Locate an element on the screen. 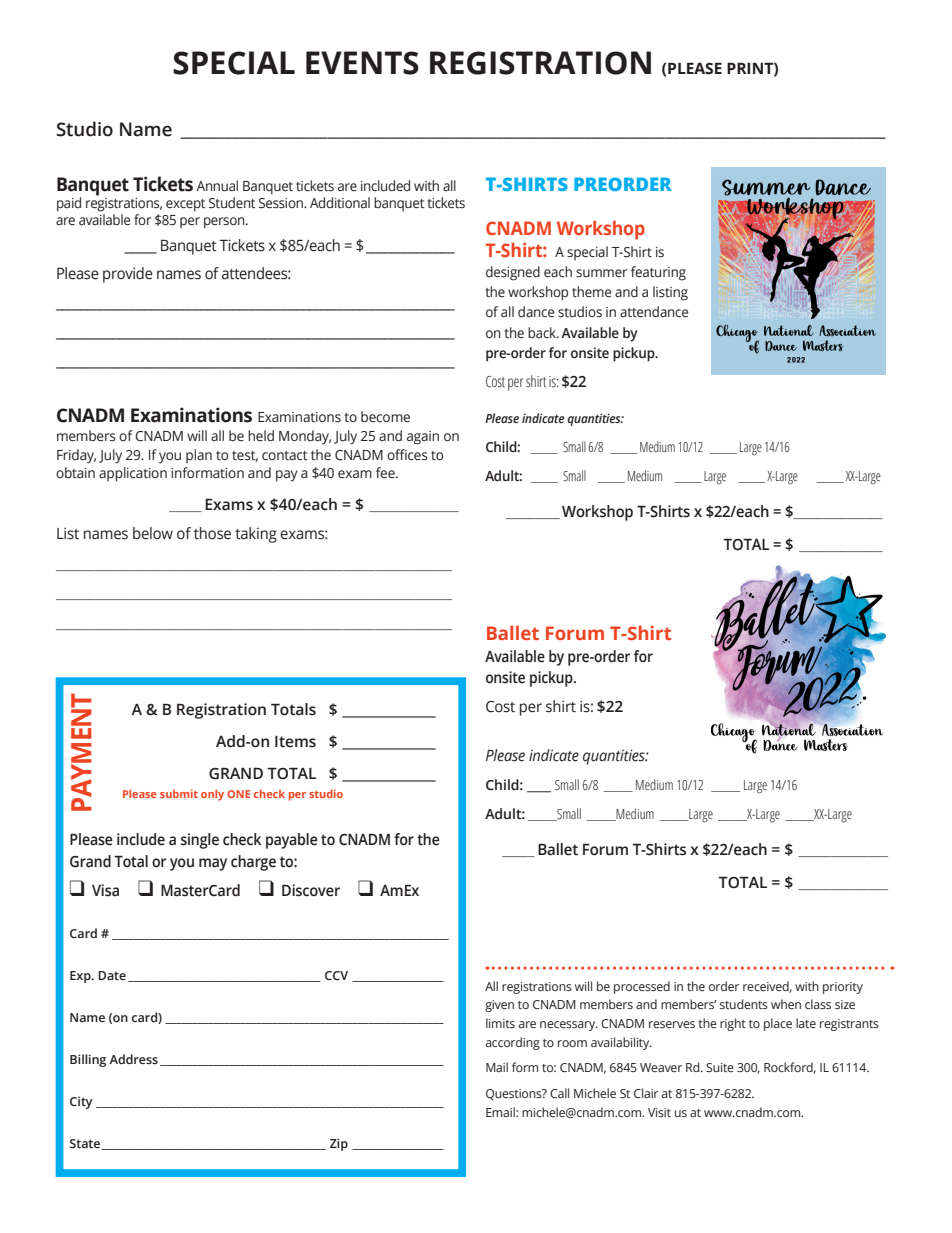  offices is located at coordinates (407, 455).
